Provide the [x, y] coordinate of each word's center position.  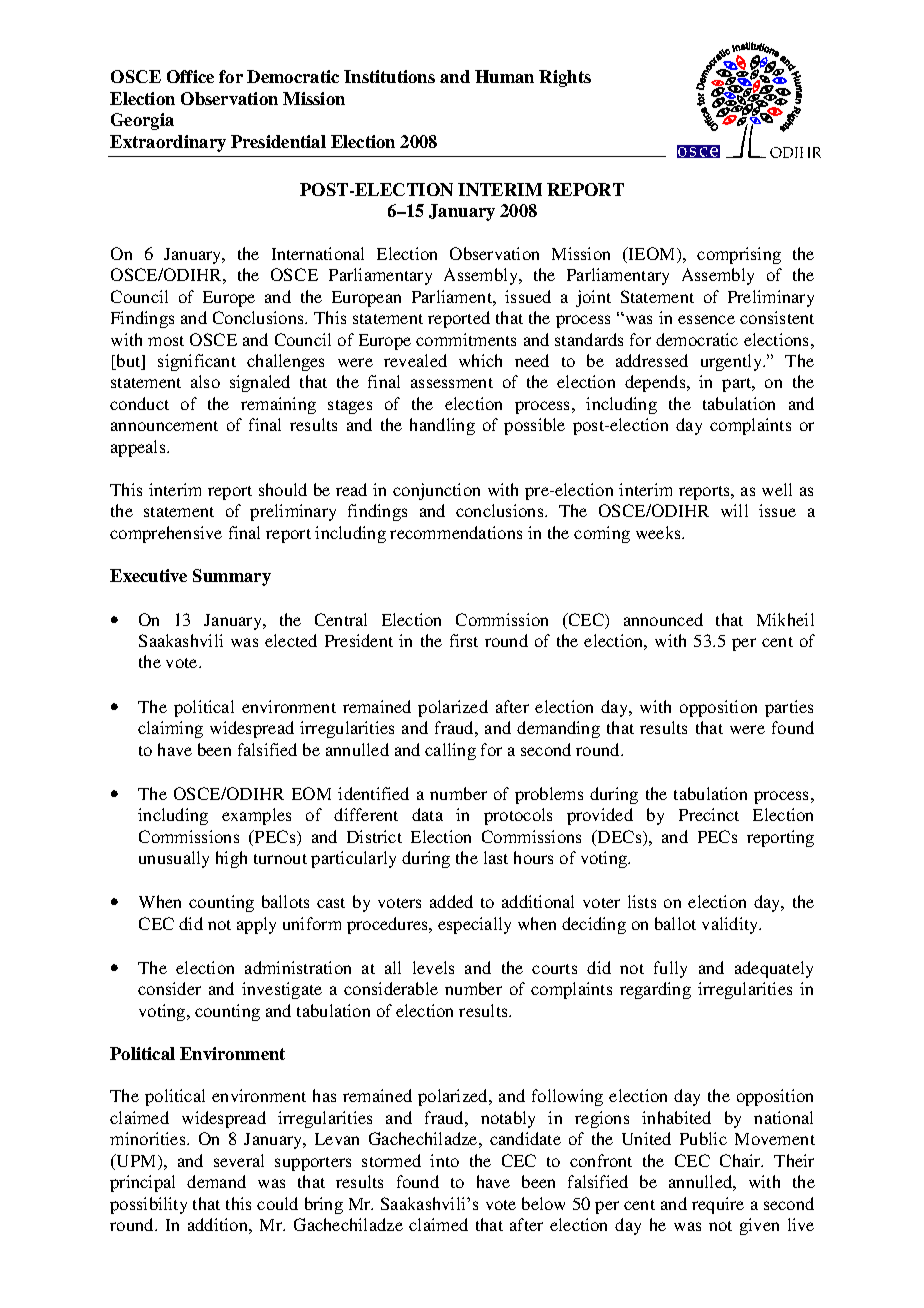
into [444, 1160]
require [718, 1205]
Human [504, 76]
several [239, 1160]
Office [190, 76]
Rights [565, 78]
